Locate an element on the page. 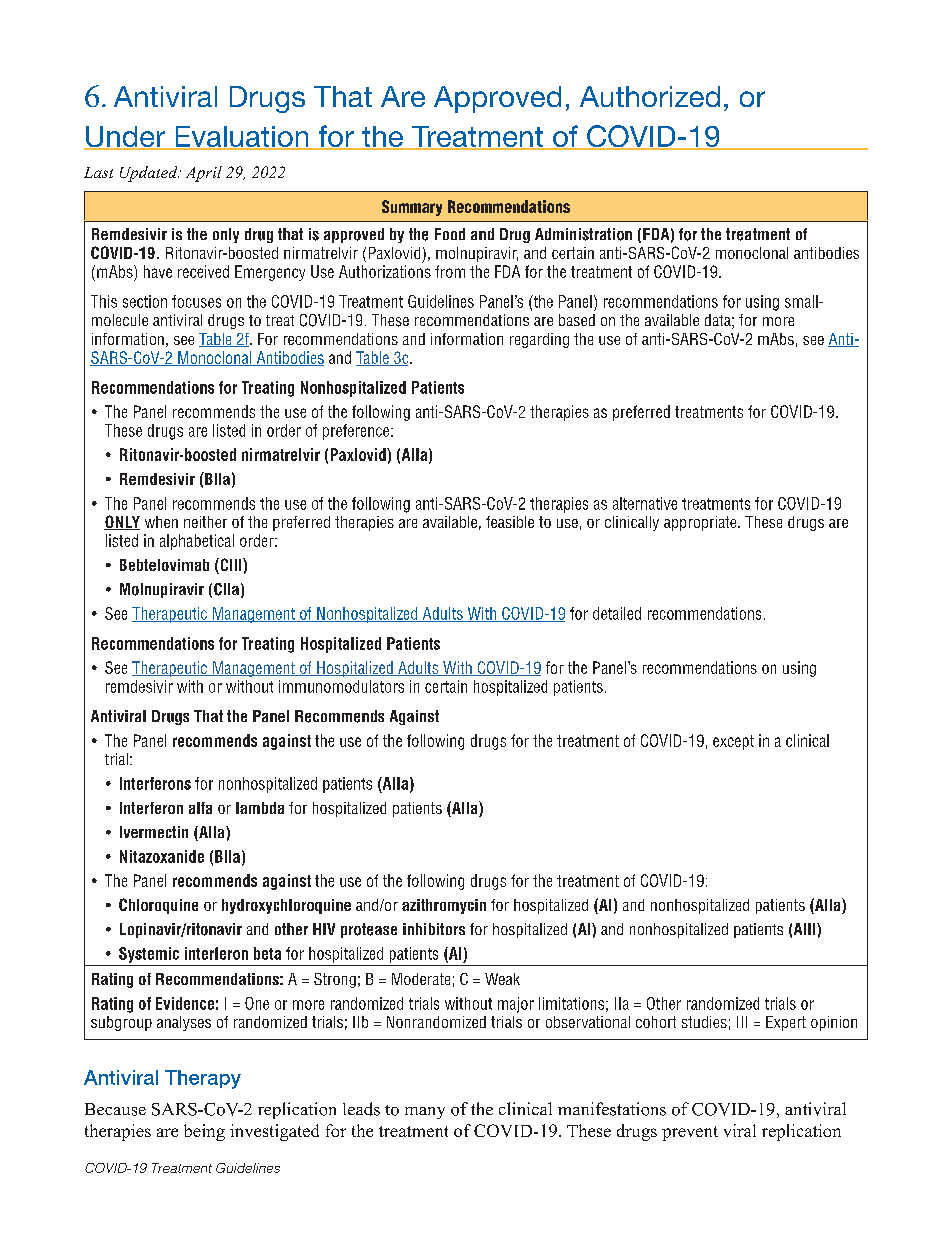 Image resolution: width=952 pixels, height=1233 pixels. feasible is located at coordinates (510, 522).
